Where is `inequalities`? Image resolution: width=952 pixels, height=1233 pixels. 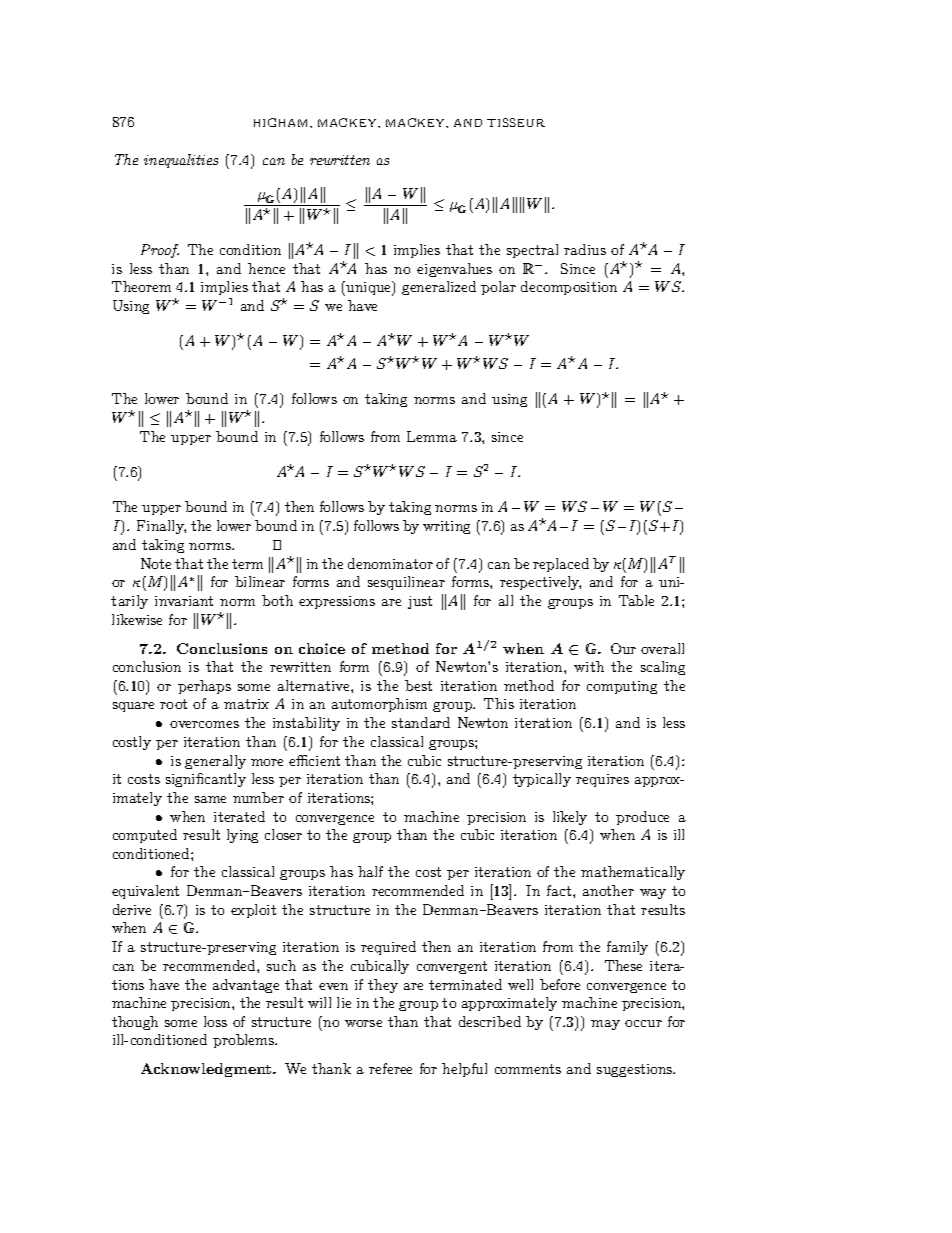
inequalities is located at coordinates (181, 161).
